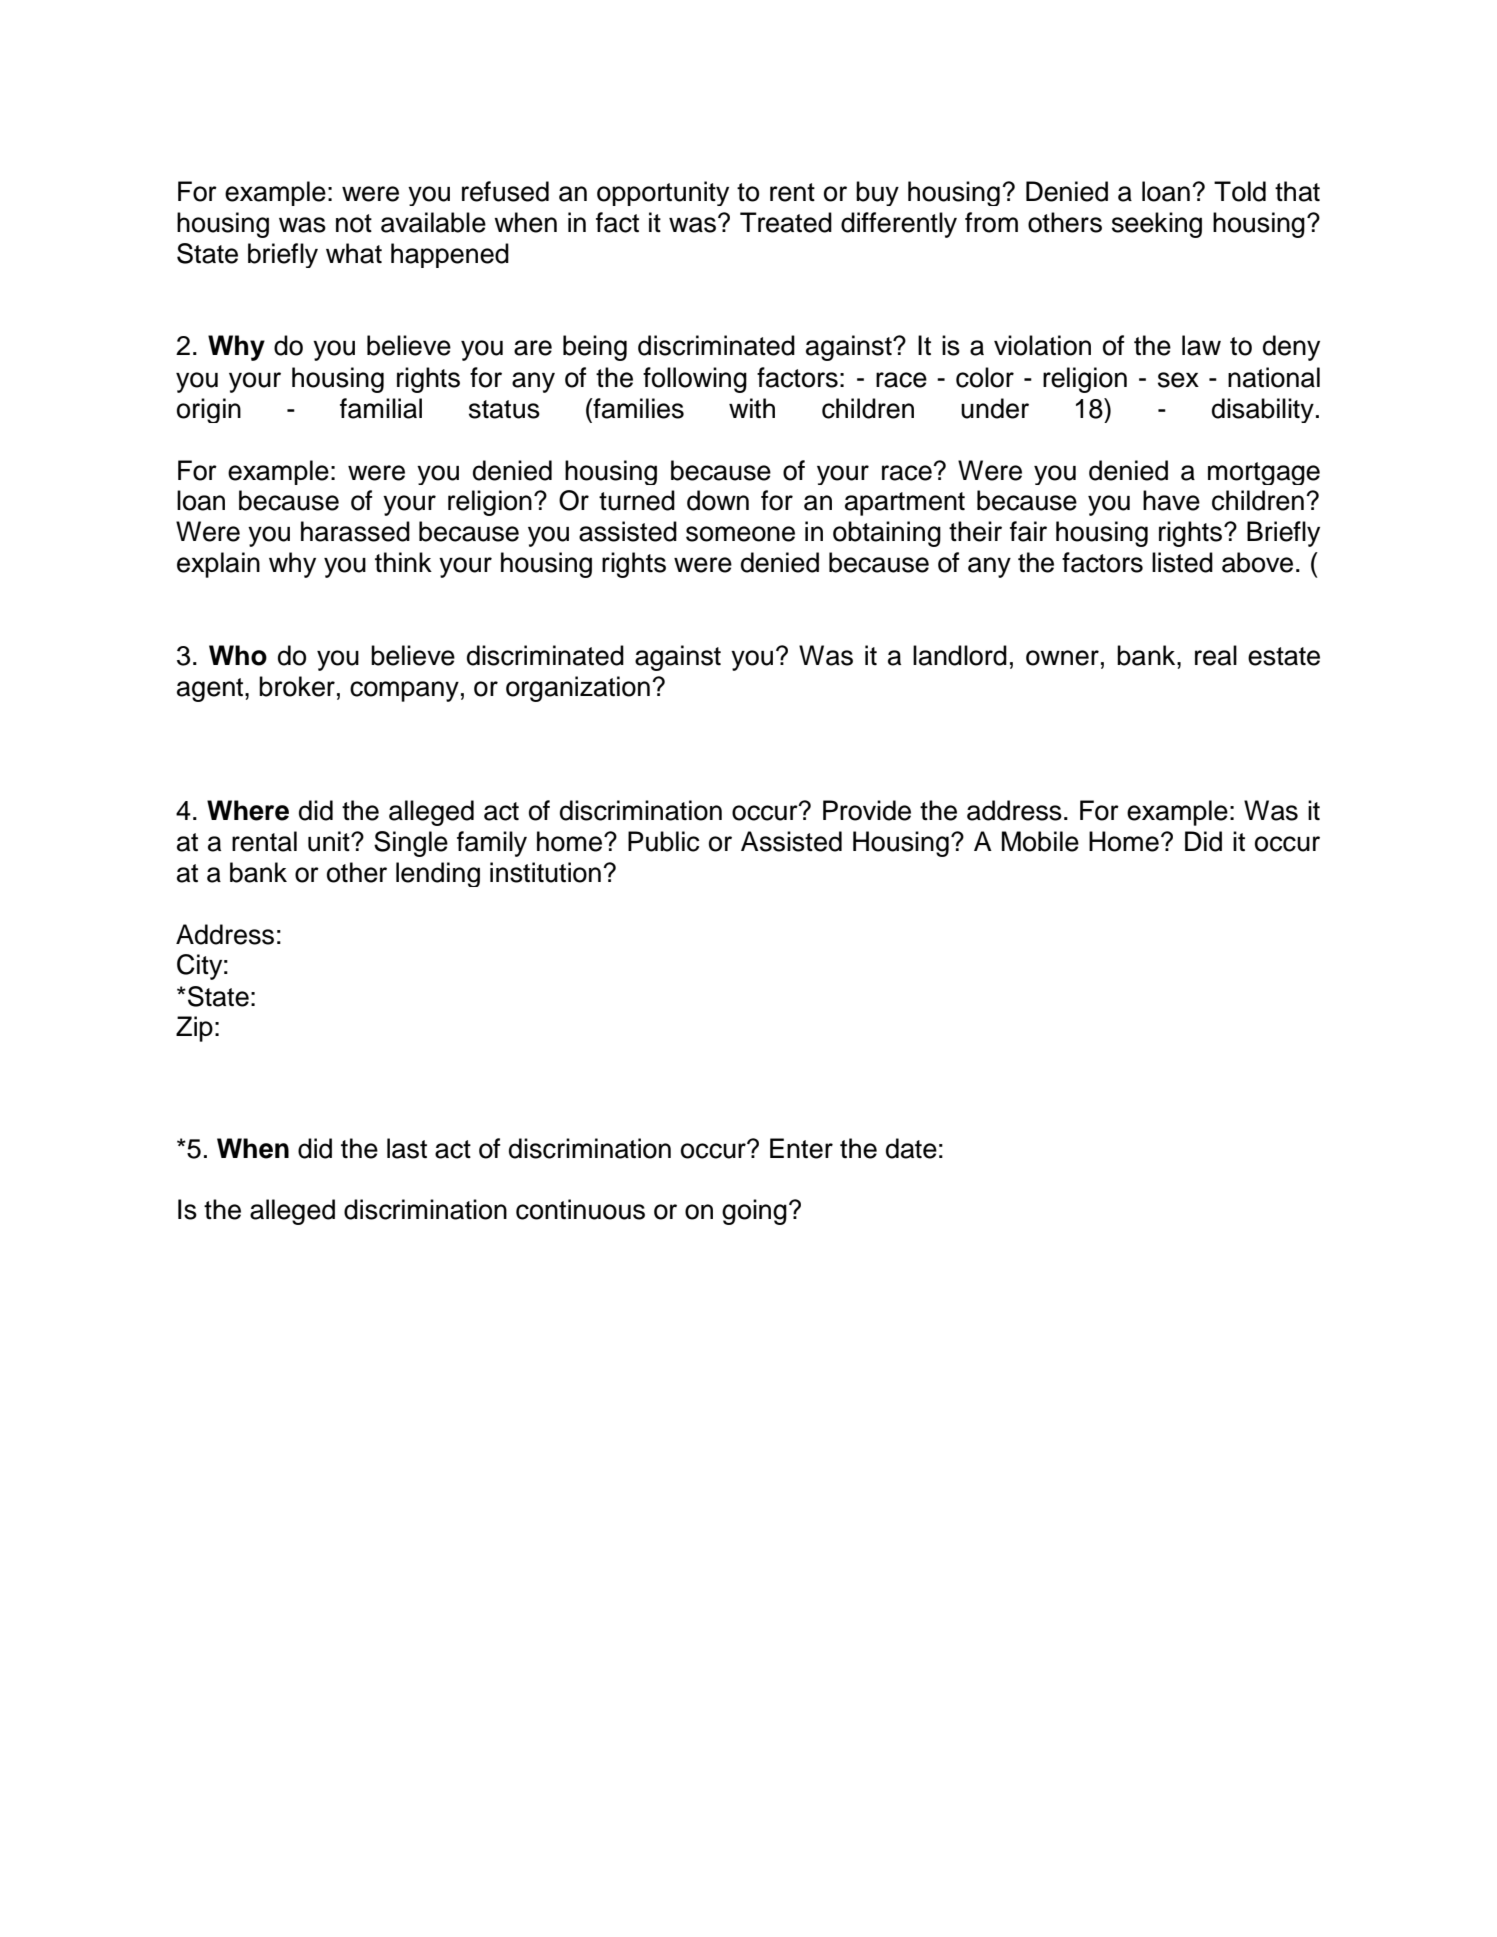 Image resolution: width=1497 pixels, height=1937 pixels. I want to click on seeking, so click(1157, 225).
